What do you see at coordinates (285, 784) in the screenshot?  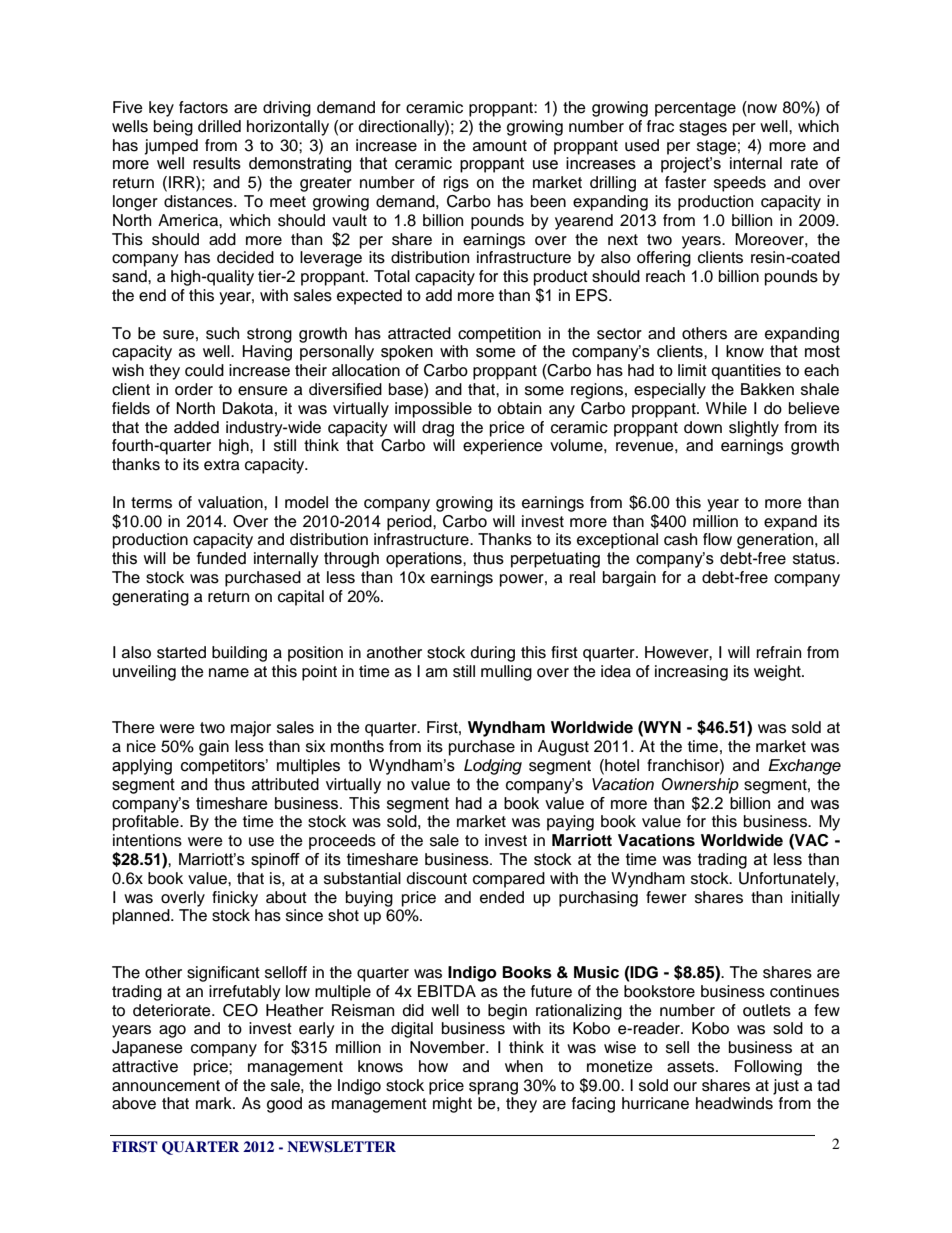 I see `attributed` at bounding box center [285, 784].
